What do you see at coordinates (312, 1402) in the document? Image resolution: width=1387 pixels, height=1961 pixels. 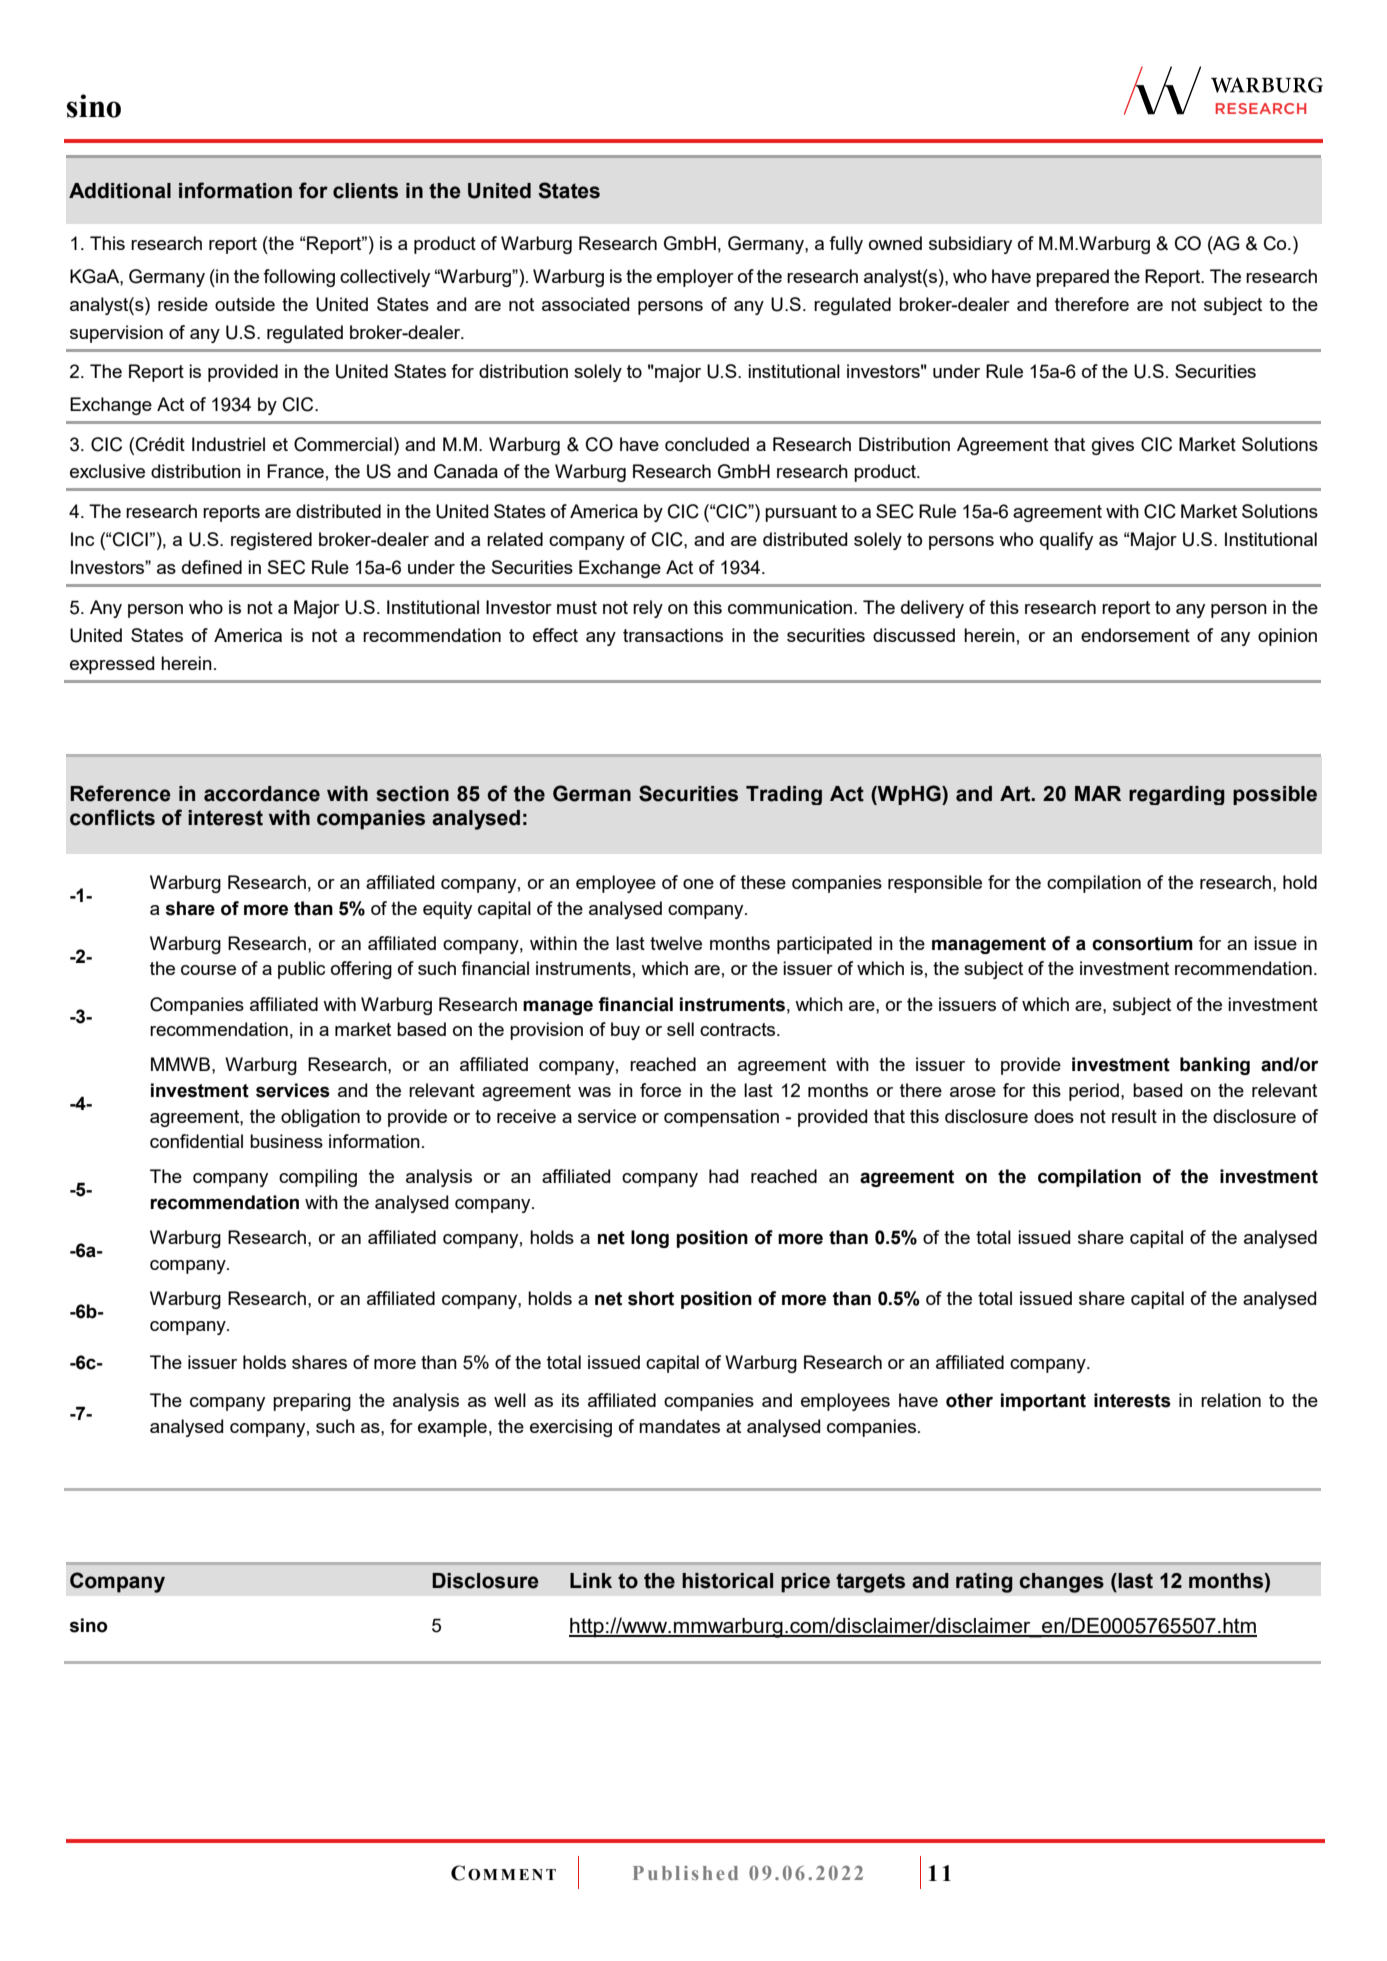 I see `preparing` at bounding box center [312, 1402].
